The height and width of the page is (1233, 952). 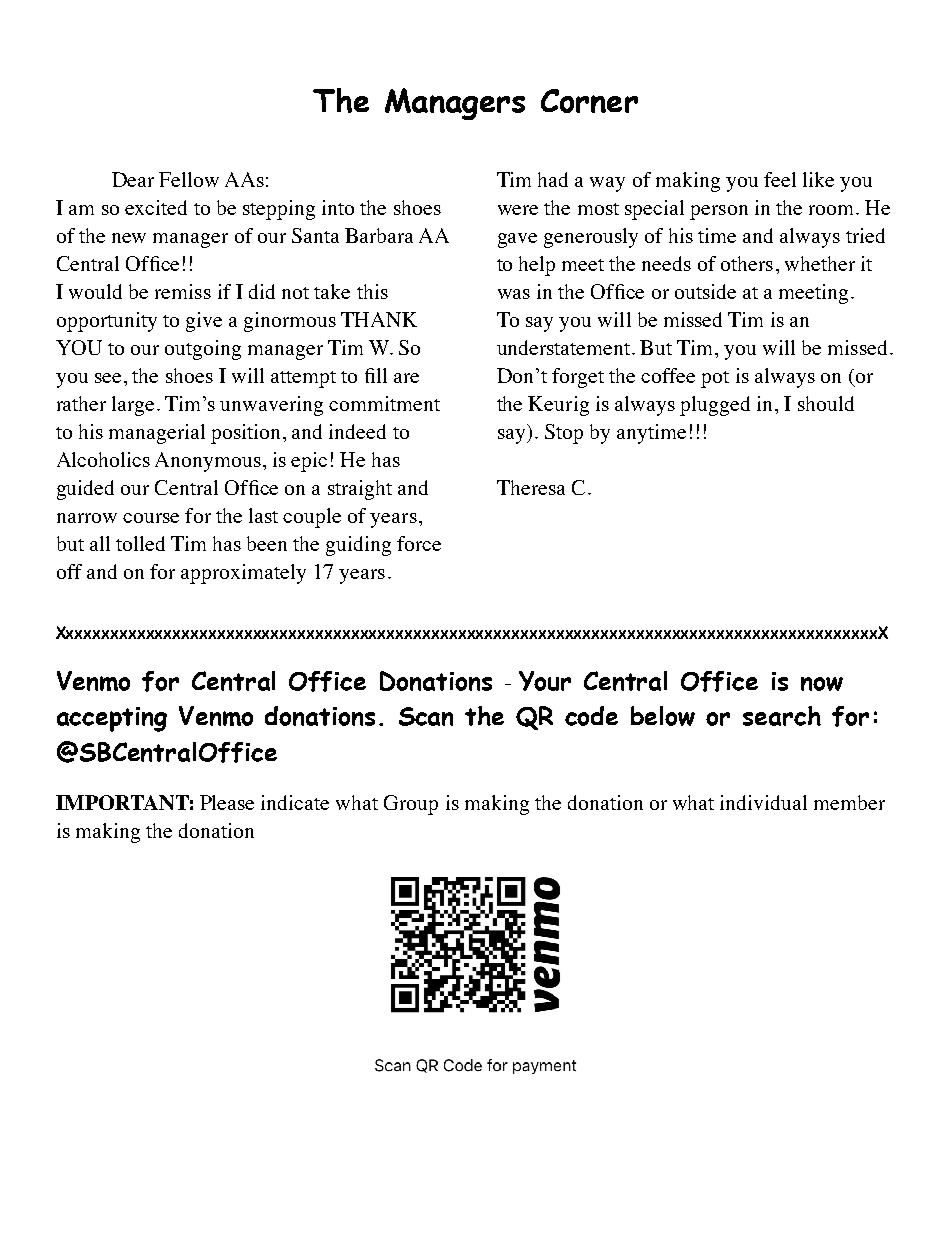 I want to click on feel, so click(x=780, y=179).
